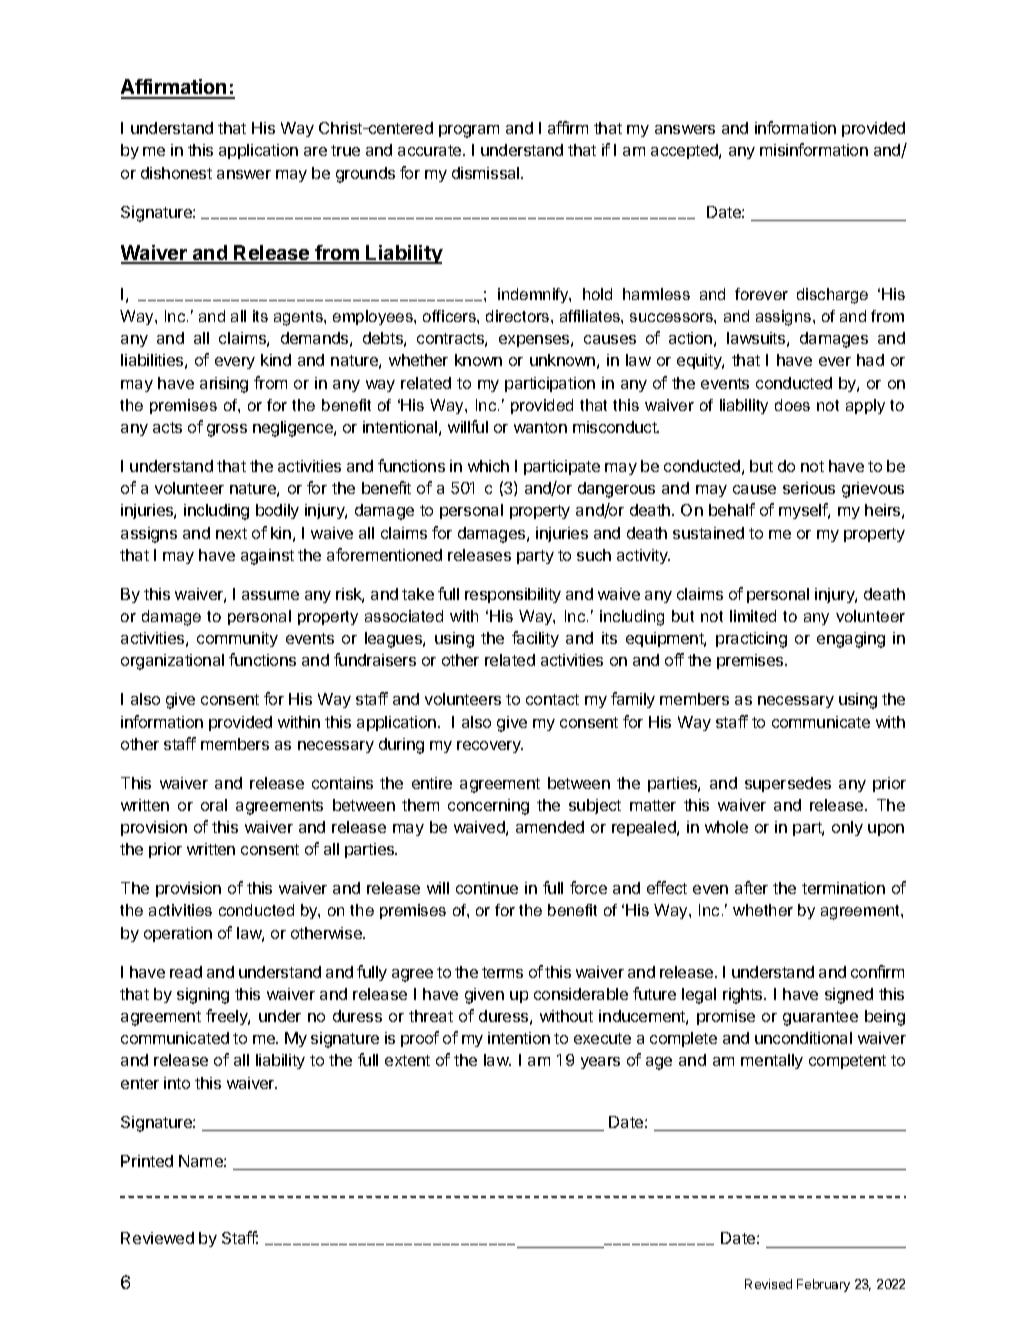  What do you see at coordinates (600, 1063) in the screenshot?
I see `years` at bounding box center [600, 1063].
